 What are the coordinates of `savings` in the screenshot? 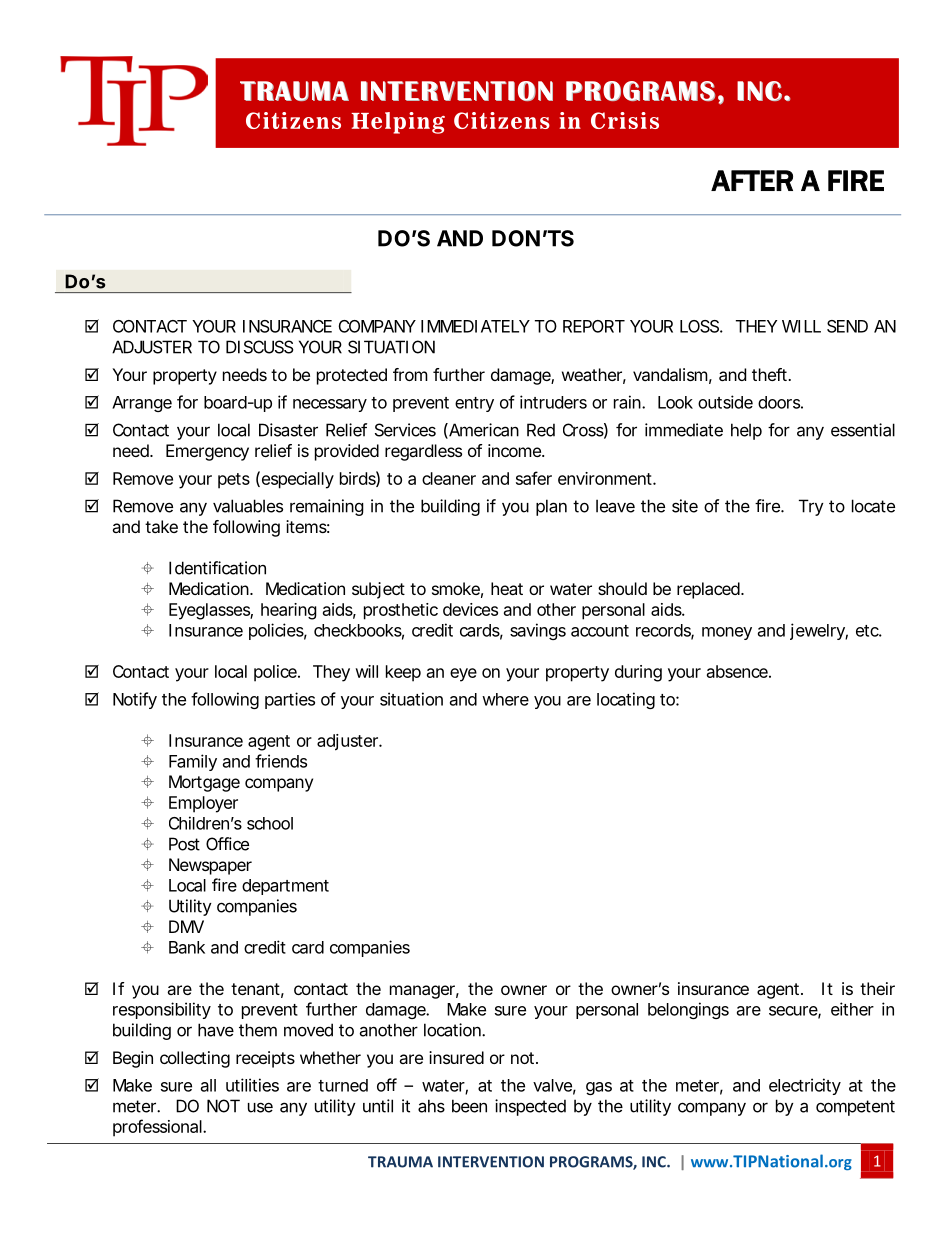 It's located at (538, 631).
